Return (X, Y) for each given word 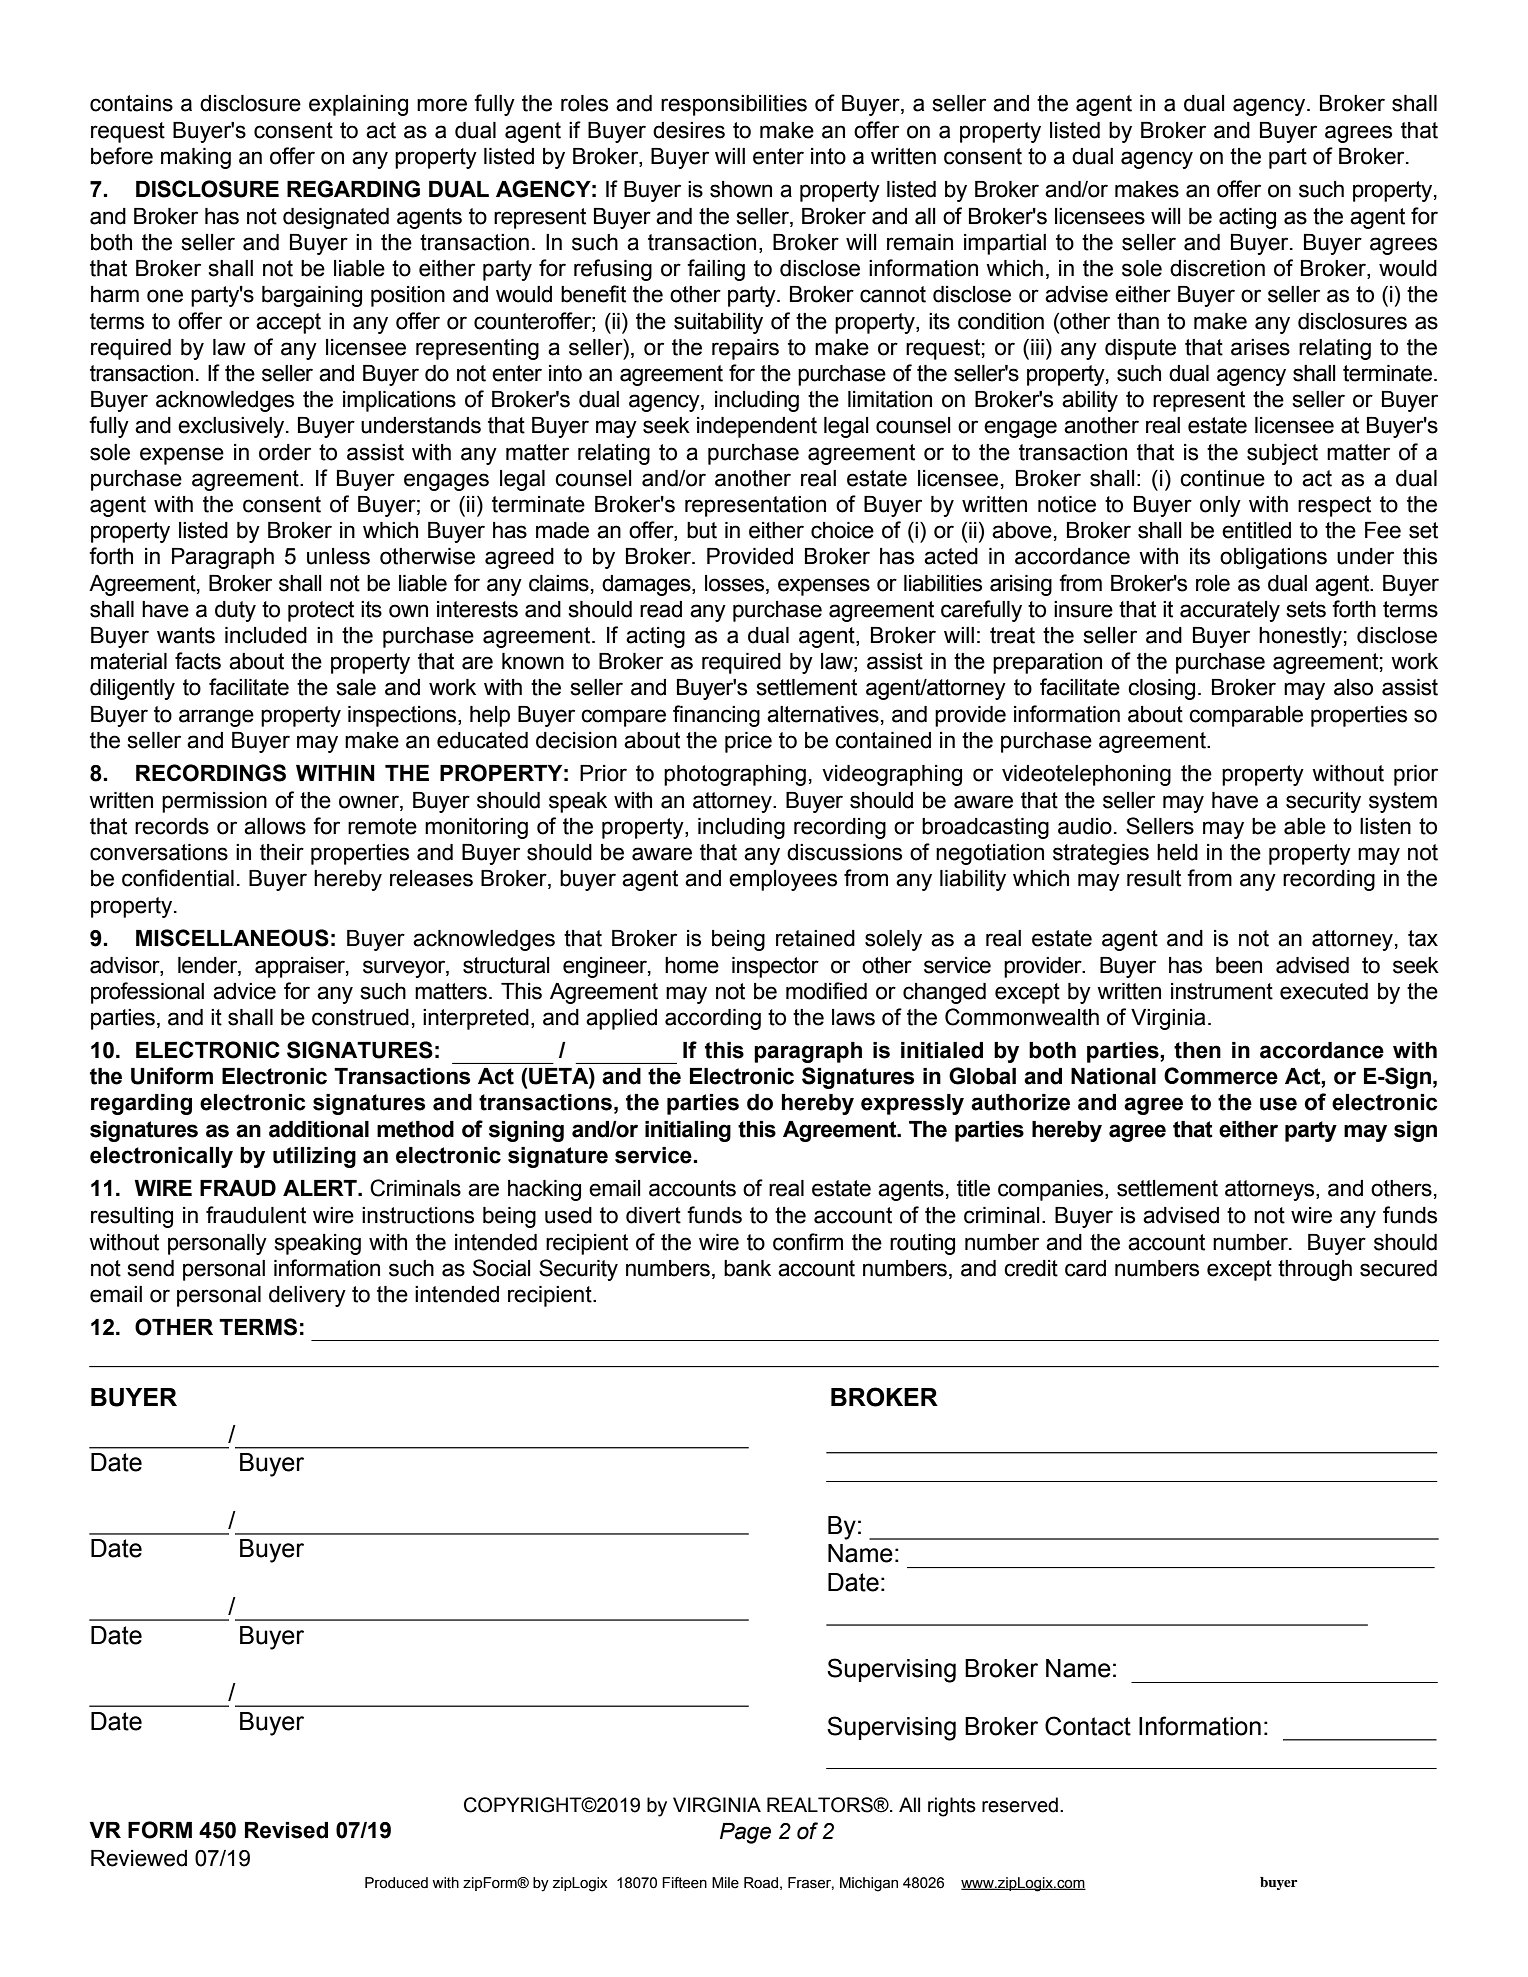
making (196, 158)
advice (244, 991)
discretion (1217, 268)
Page (745, 1833)
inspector (775, 967)
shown (741, 189)
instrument (1222, 991)
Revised (286, 1830)
